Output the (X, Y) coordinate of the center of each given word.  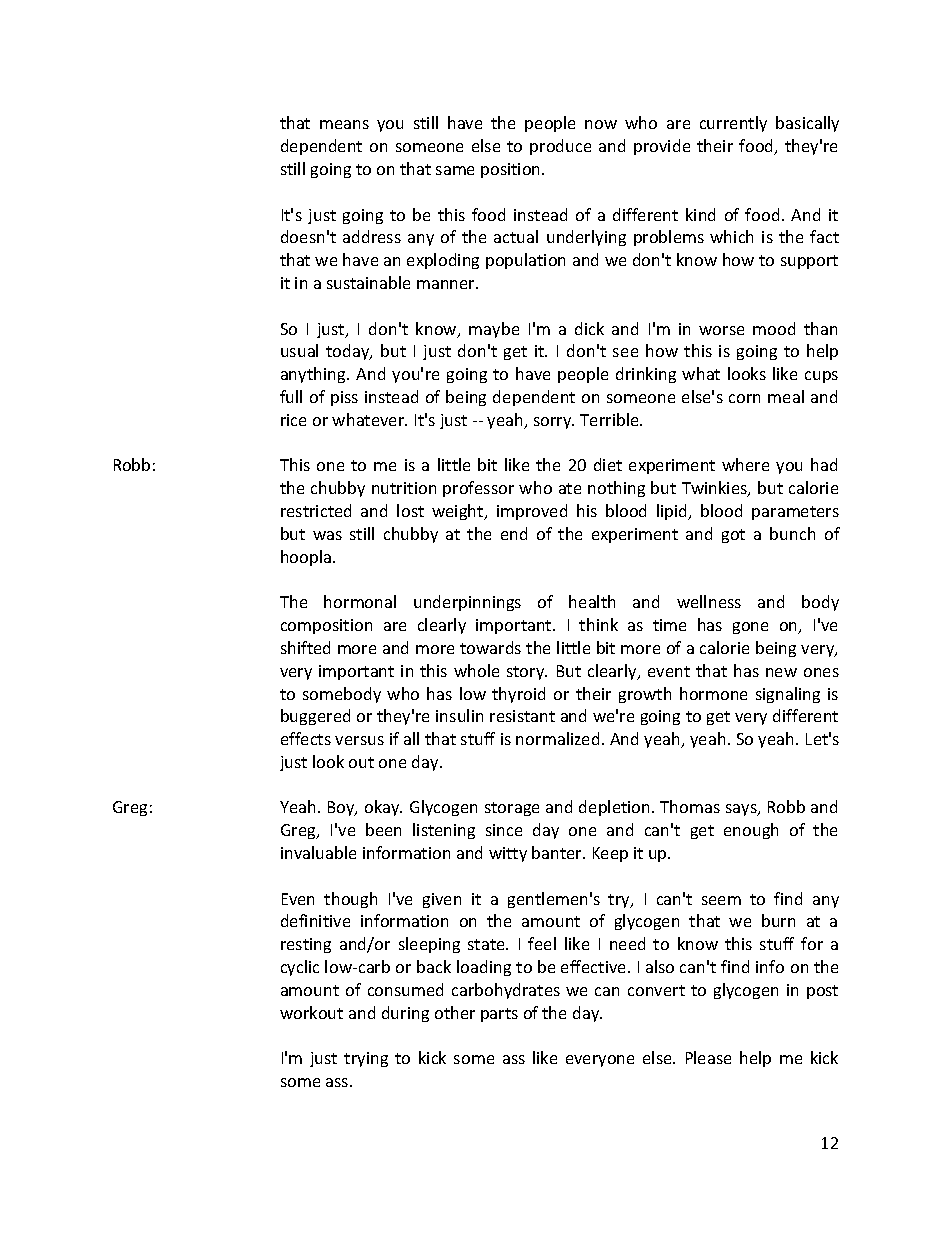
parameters (795, 513)
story (527, 673)
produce (560, 147)
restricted (316, 510)
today (349, 352)
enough (751, 831)
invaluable (318, 852)
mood (774, 328)
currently (733, 124)
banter (558, 852)
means (344, 124)
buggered (315, 717)
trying (366, 1059)
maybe (494, 330)
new (781, 672)
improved (532, 512)
